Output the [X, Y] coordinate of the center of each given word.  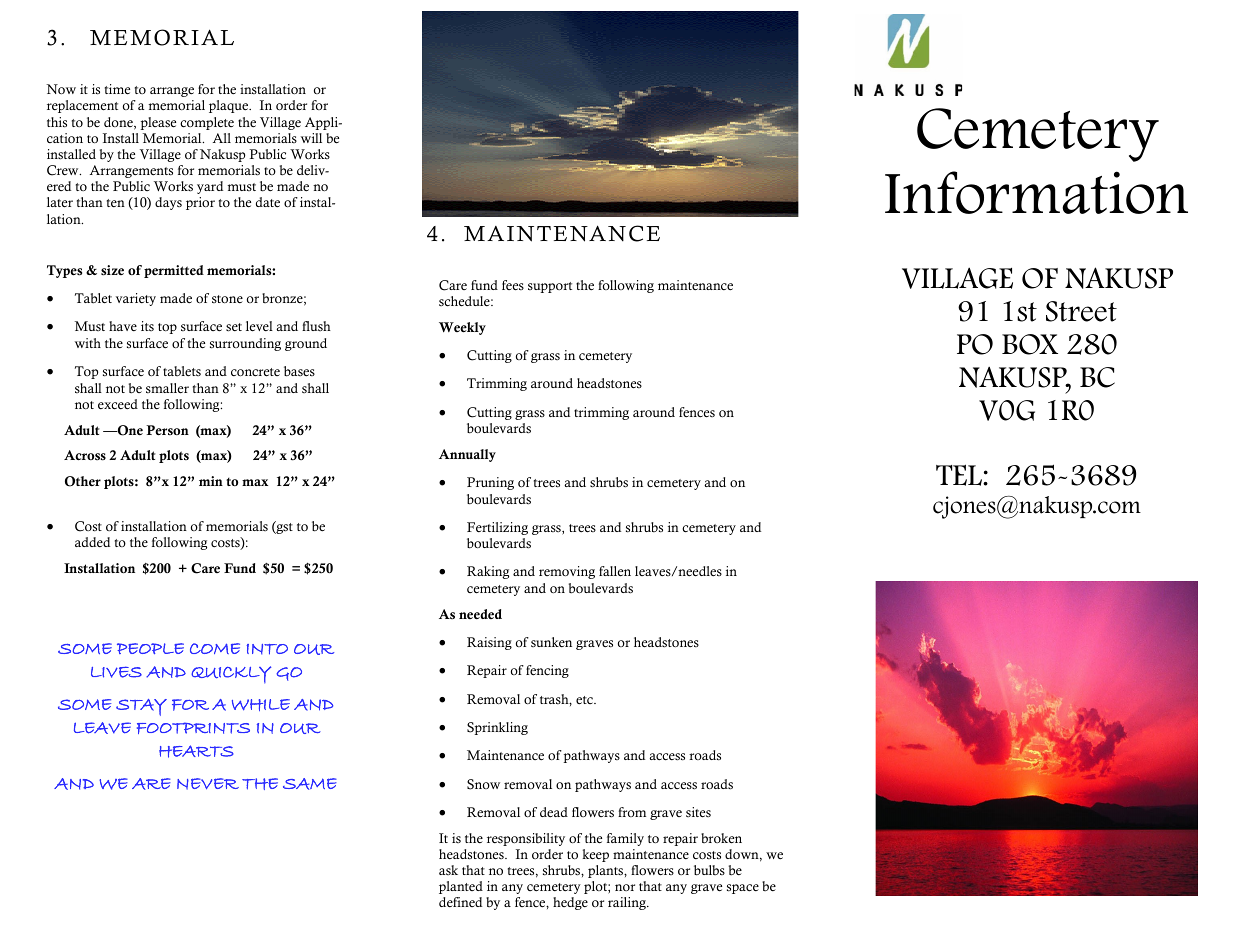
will [311, 138]
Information [1036, 192]
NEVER [208, 784]
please [158, 123]
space [743, 889]
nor [625, 887]
